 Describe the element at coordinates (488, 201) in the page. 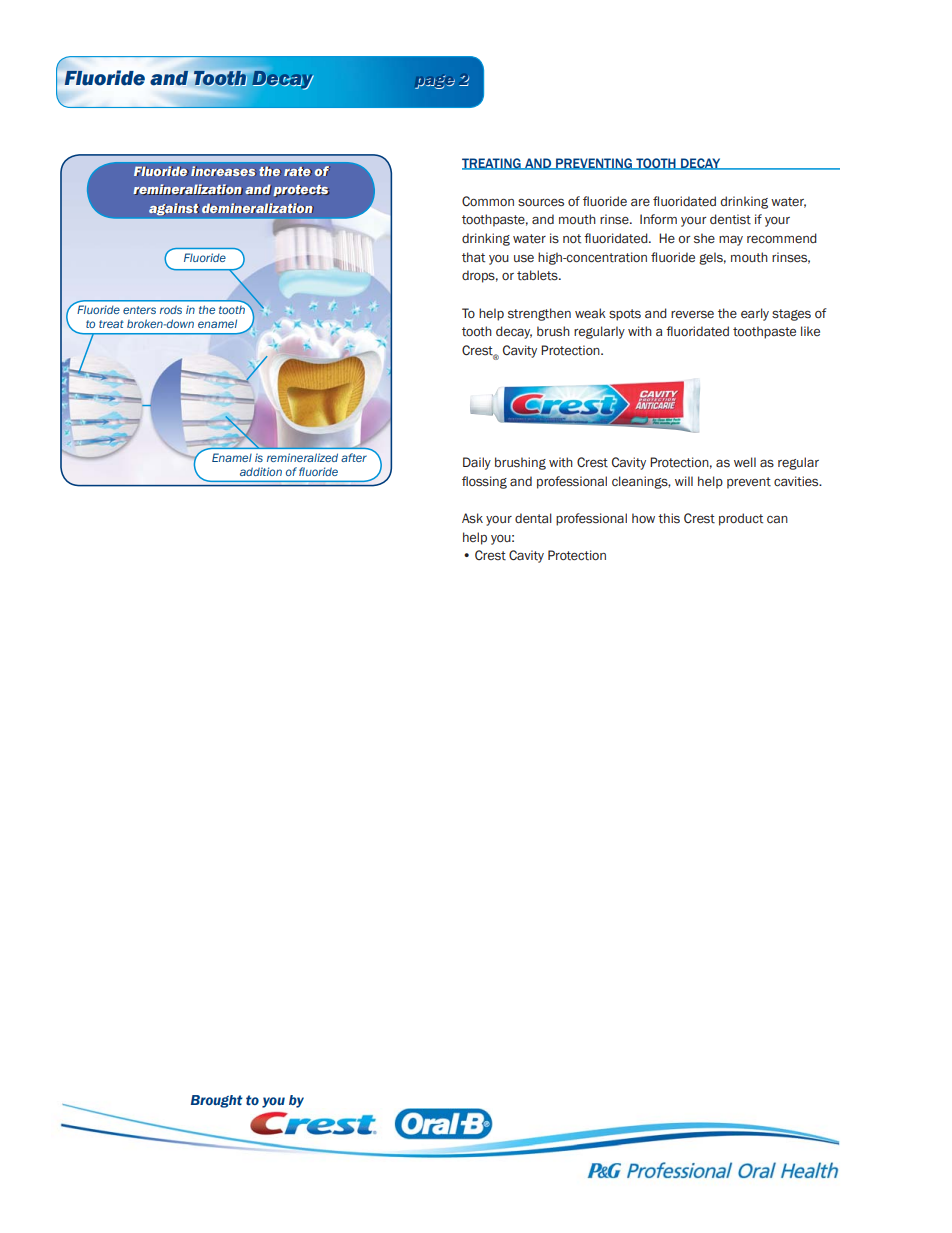

I see `Common` at that location.
